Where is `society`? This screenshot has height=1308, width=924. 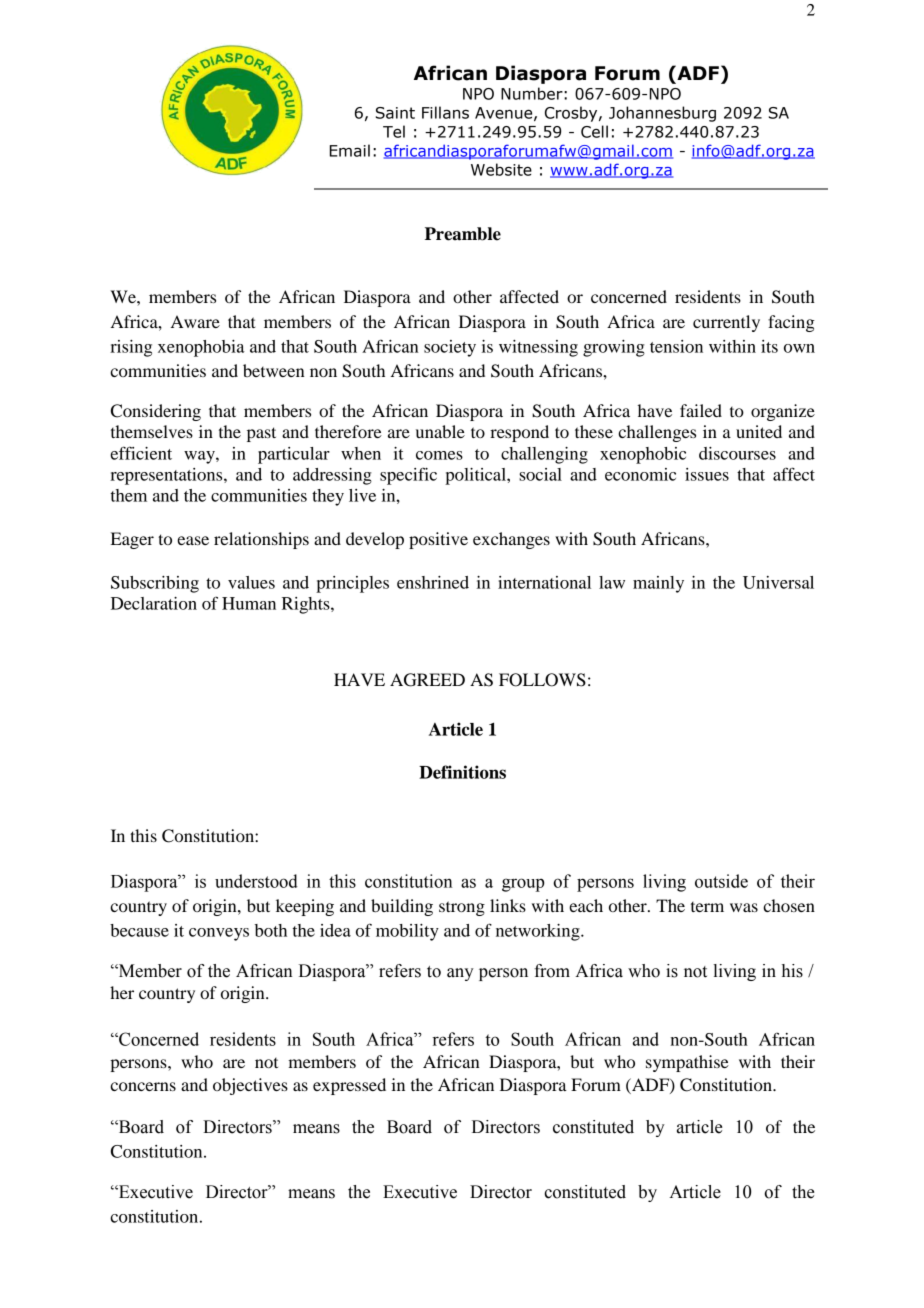 society is located at coordinates (450, 348).
